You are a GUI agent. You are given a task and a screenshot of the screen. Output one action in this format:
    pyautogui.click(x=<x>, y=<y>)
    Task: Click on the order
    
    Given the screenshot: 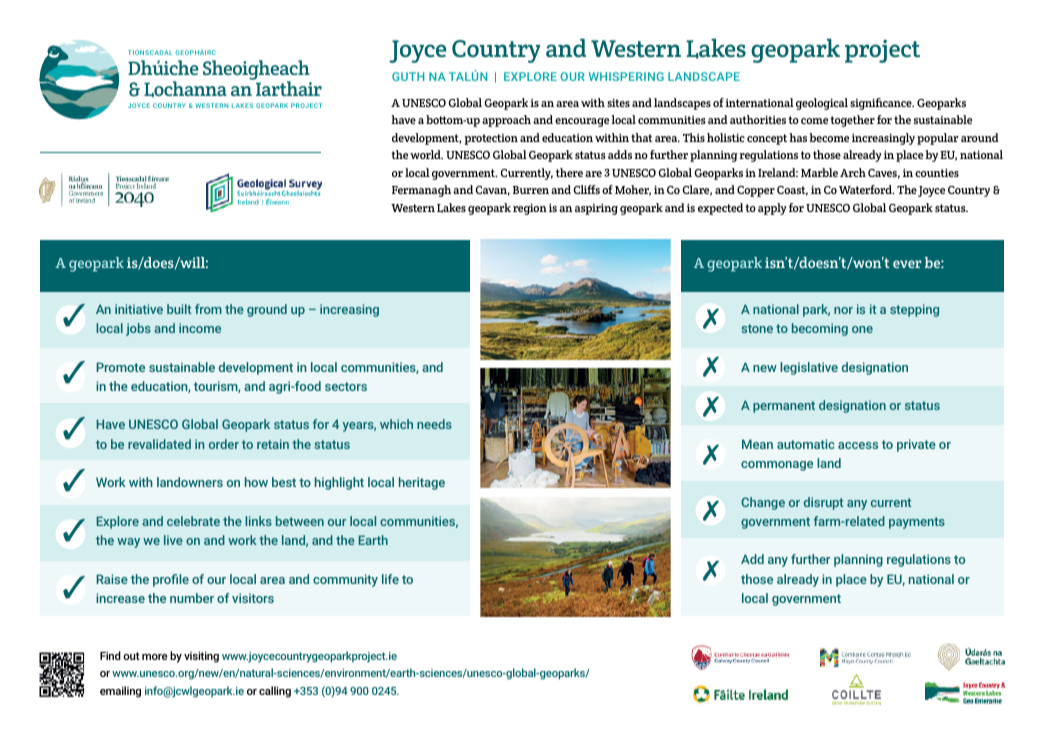 What is the action you would take?
    pyautogui.click(x=224, y=444)
